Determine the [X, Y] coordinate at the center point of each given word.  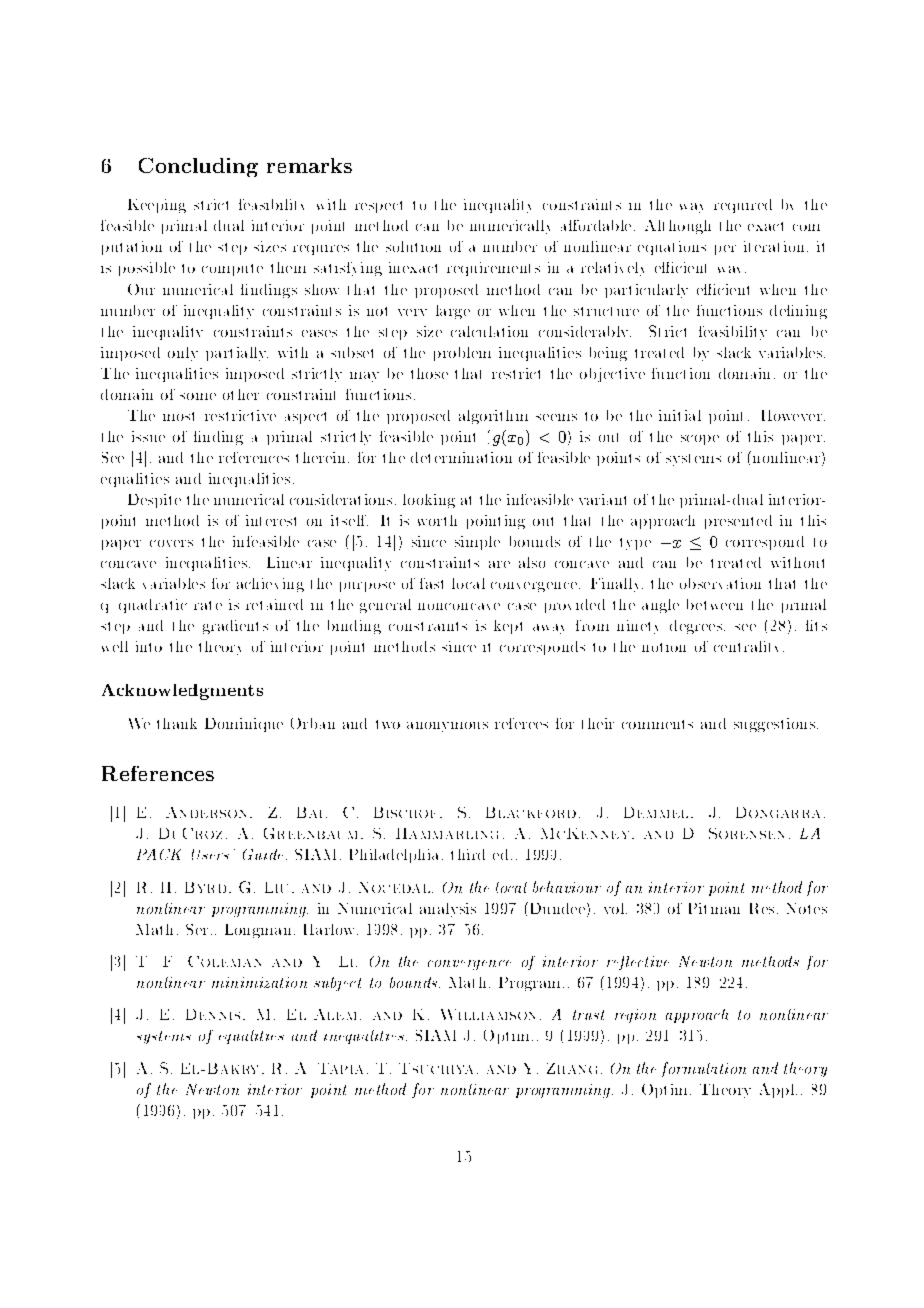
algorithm [493, 417]
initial [680, 415]
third [468, 854]
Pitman [714, 908]
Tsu [413, 1068]
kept [508, 627]
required [743, 206]
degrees [697, 627]
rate [208, 605]
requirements [493, 269]
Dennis [213, 1014]
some [198, 396]
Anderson [206, 812]
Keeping [157, 206]
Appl [778, 1090]
